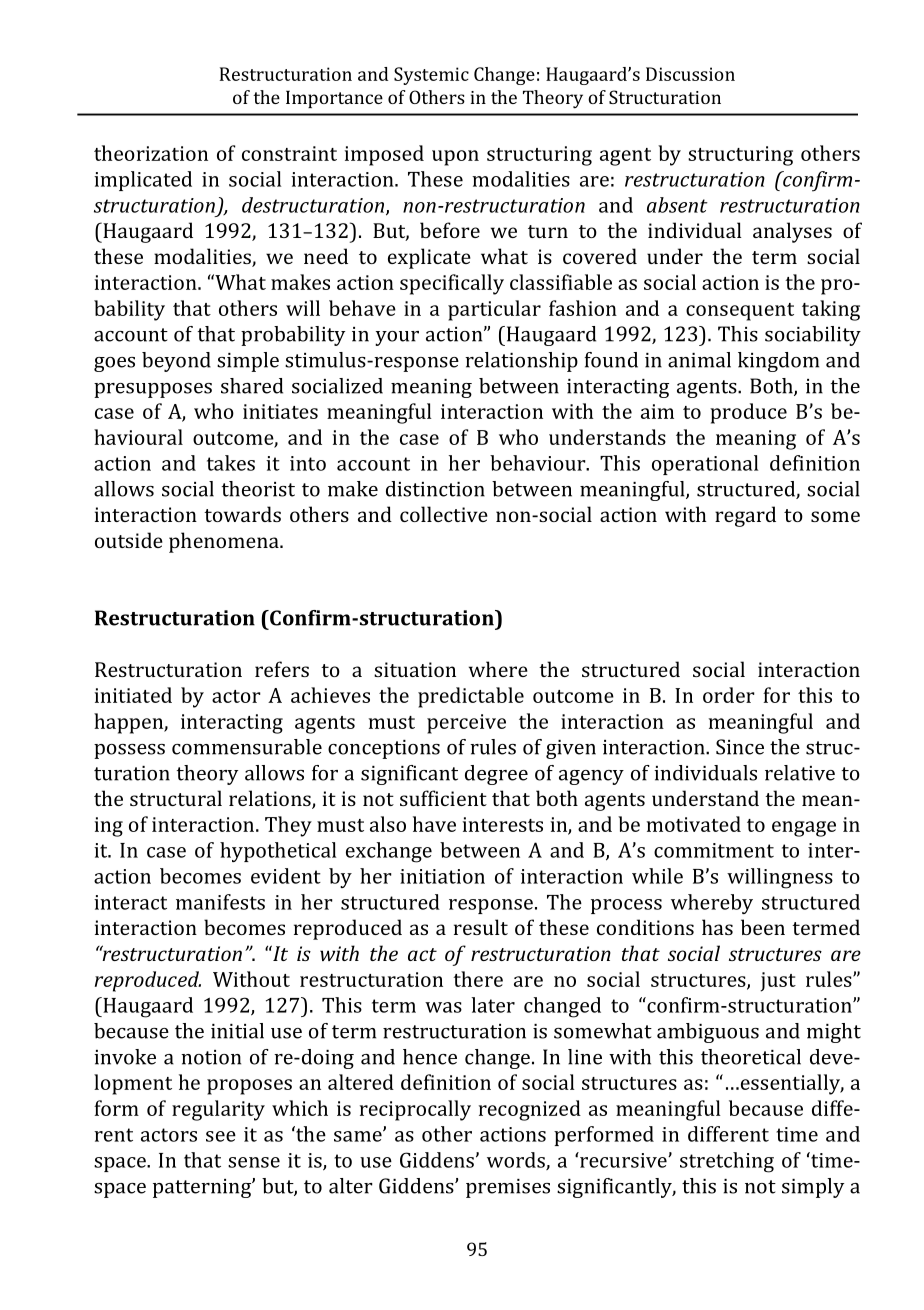 The height and width of the document is (1310, 924). Describe the element at coordinates (729, 695) in the document. I see `order` at that location.
